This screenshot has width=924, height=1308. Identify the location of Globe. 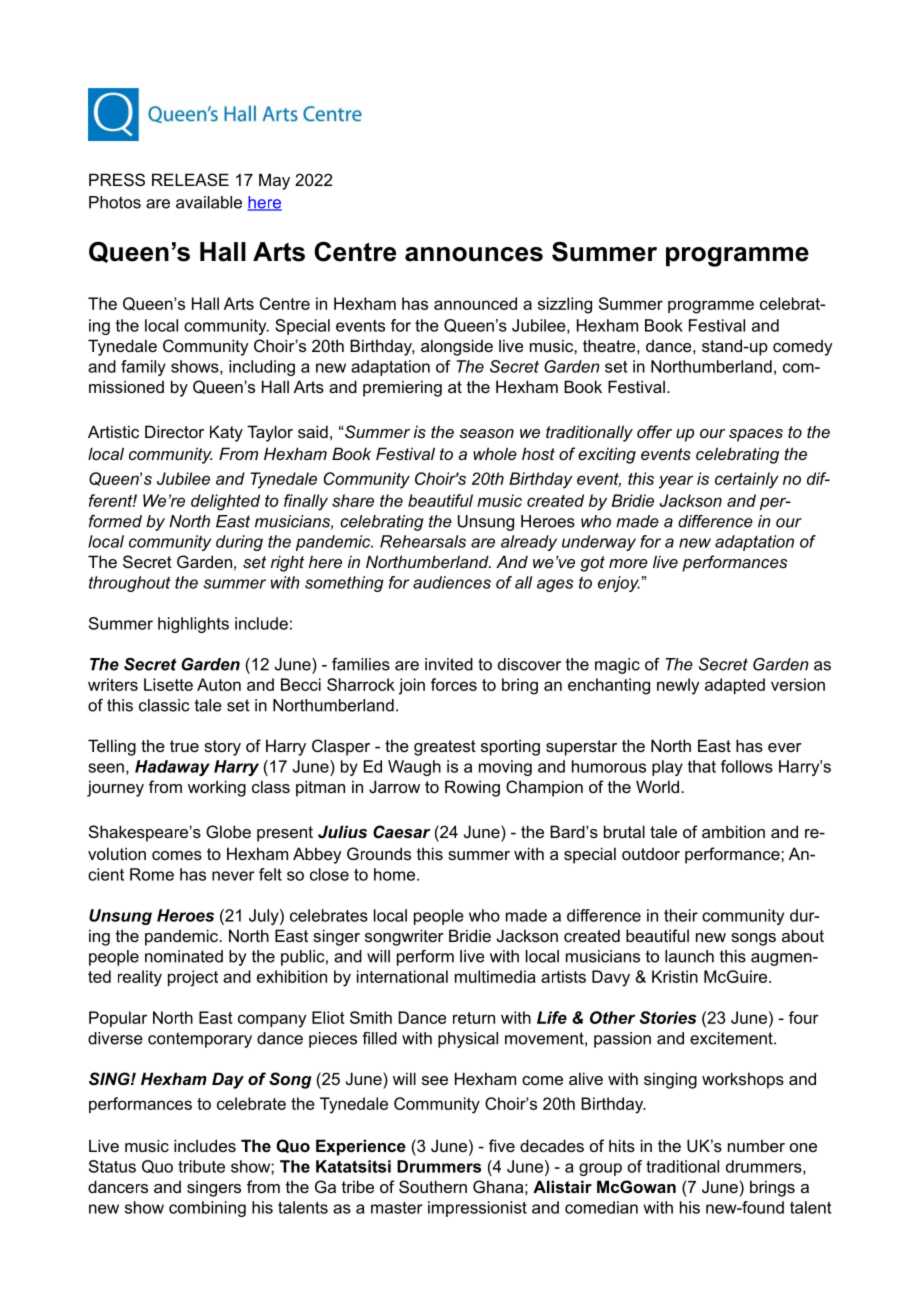
(228, 831).
